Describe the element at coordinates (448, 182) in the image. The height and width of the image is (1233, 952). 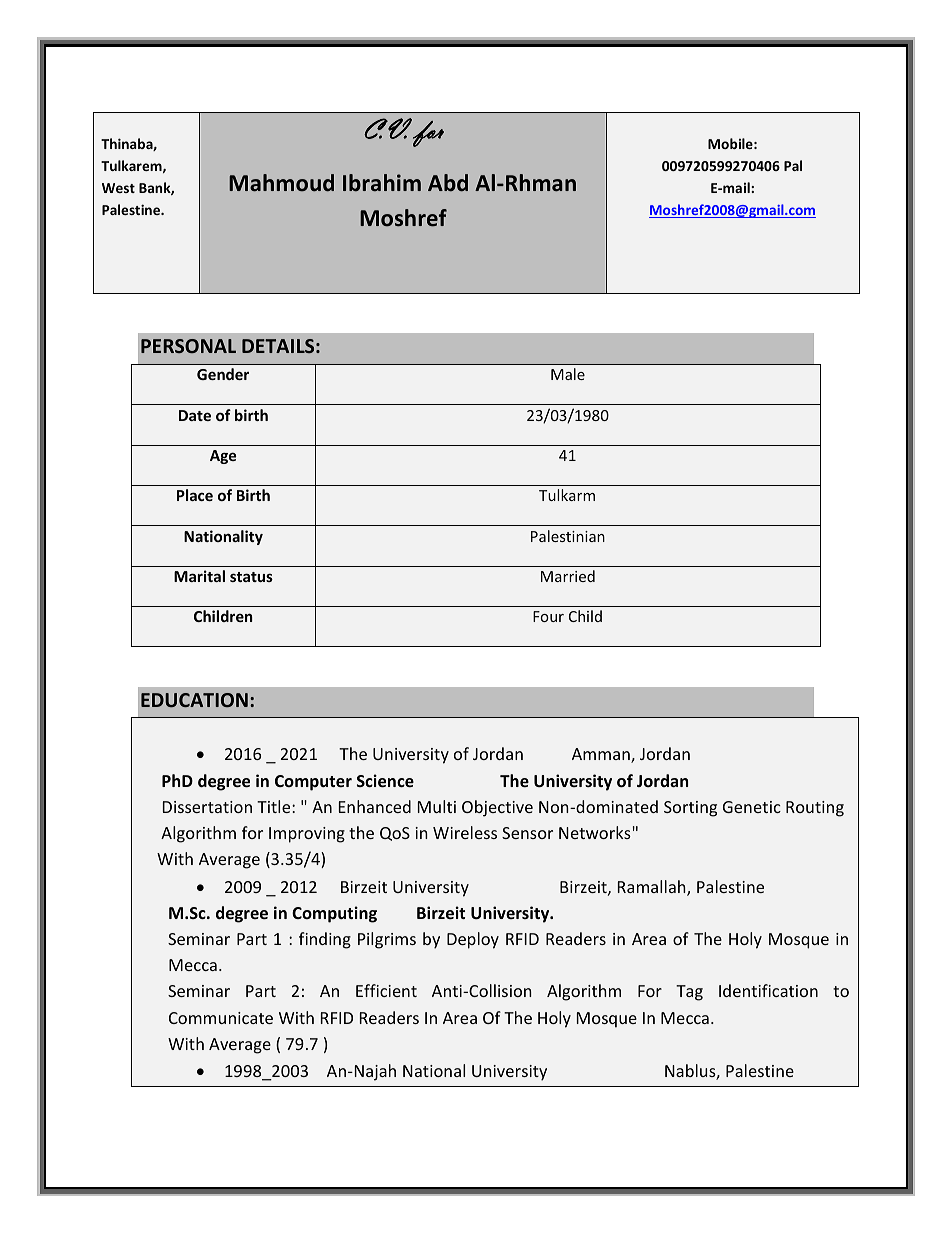
I see `Abd` at that location.
